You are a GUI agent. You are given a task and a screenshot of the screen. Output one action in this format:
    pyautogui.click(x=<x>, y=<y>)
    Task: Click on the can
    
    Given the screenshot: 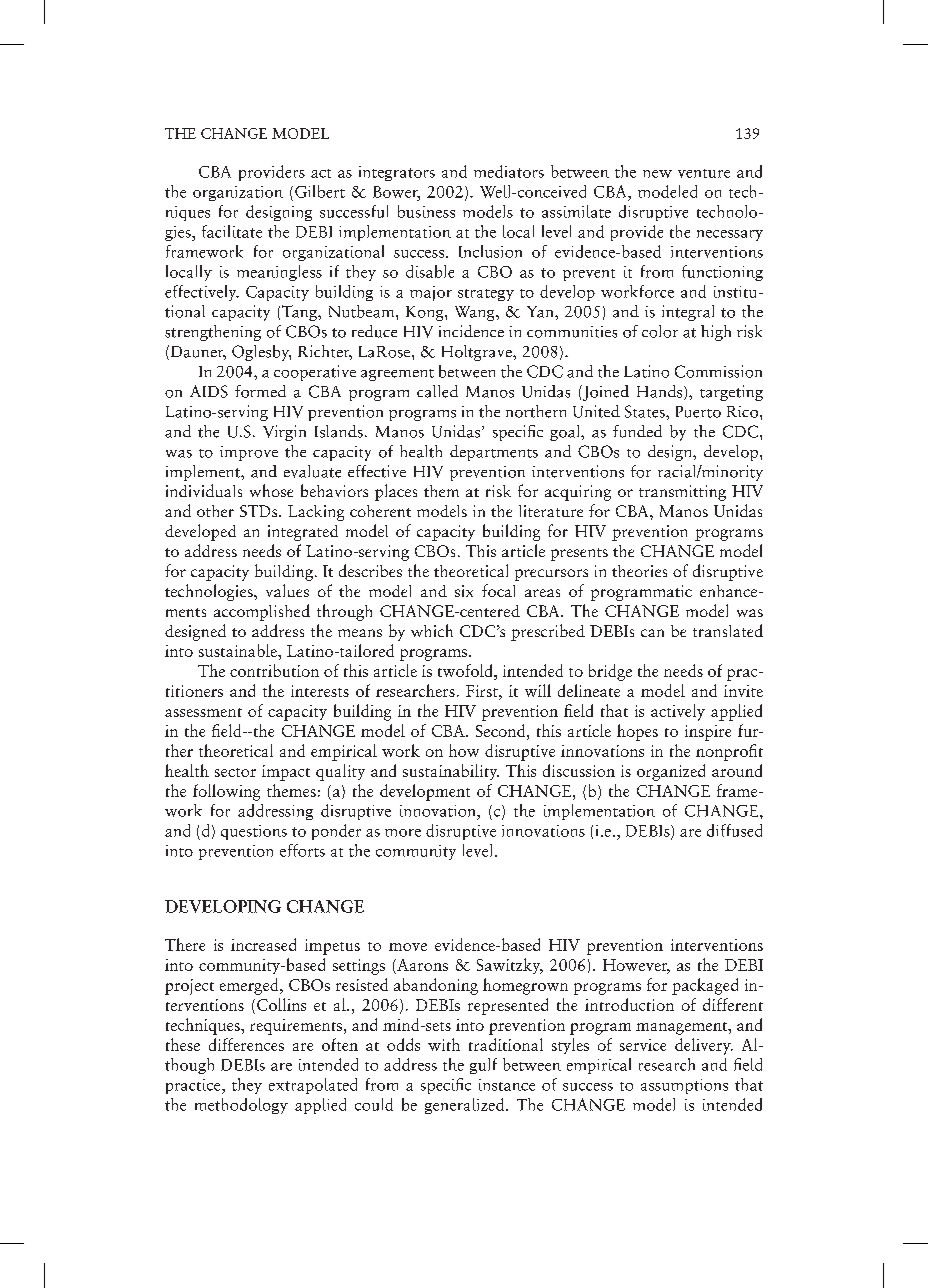 What is the action you would take?
    pyautogui.click(x=652, y=633)
